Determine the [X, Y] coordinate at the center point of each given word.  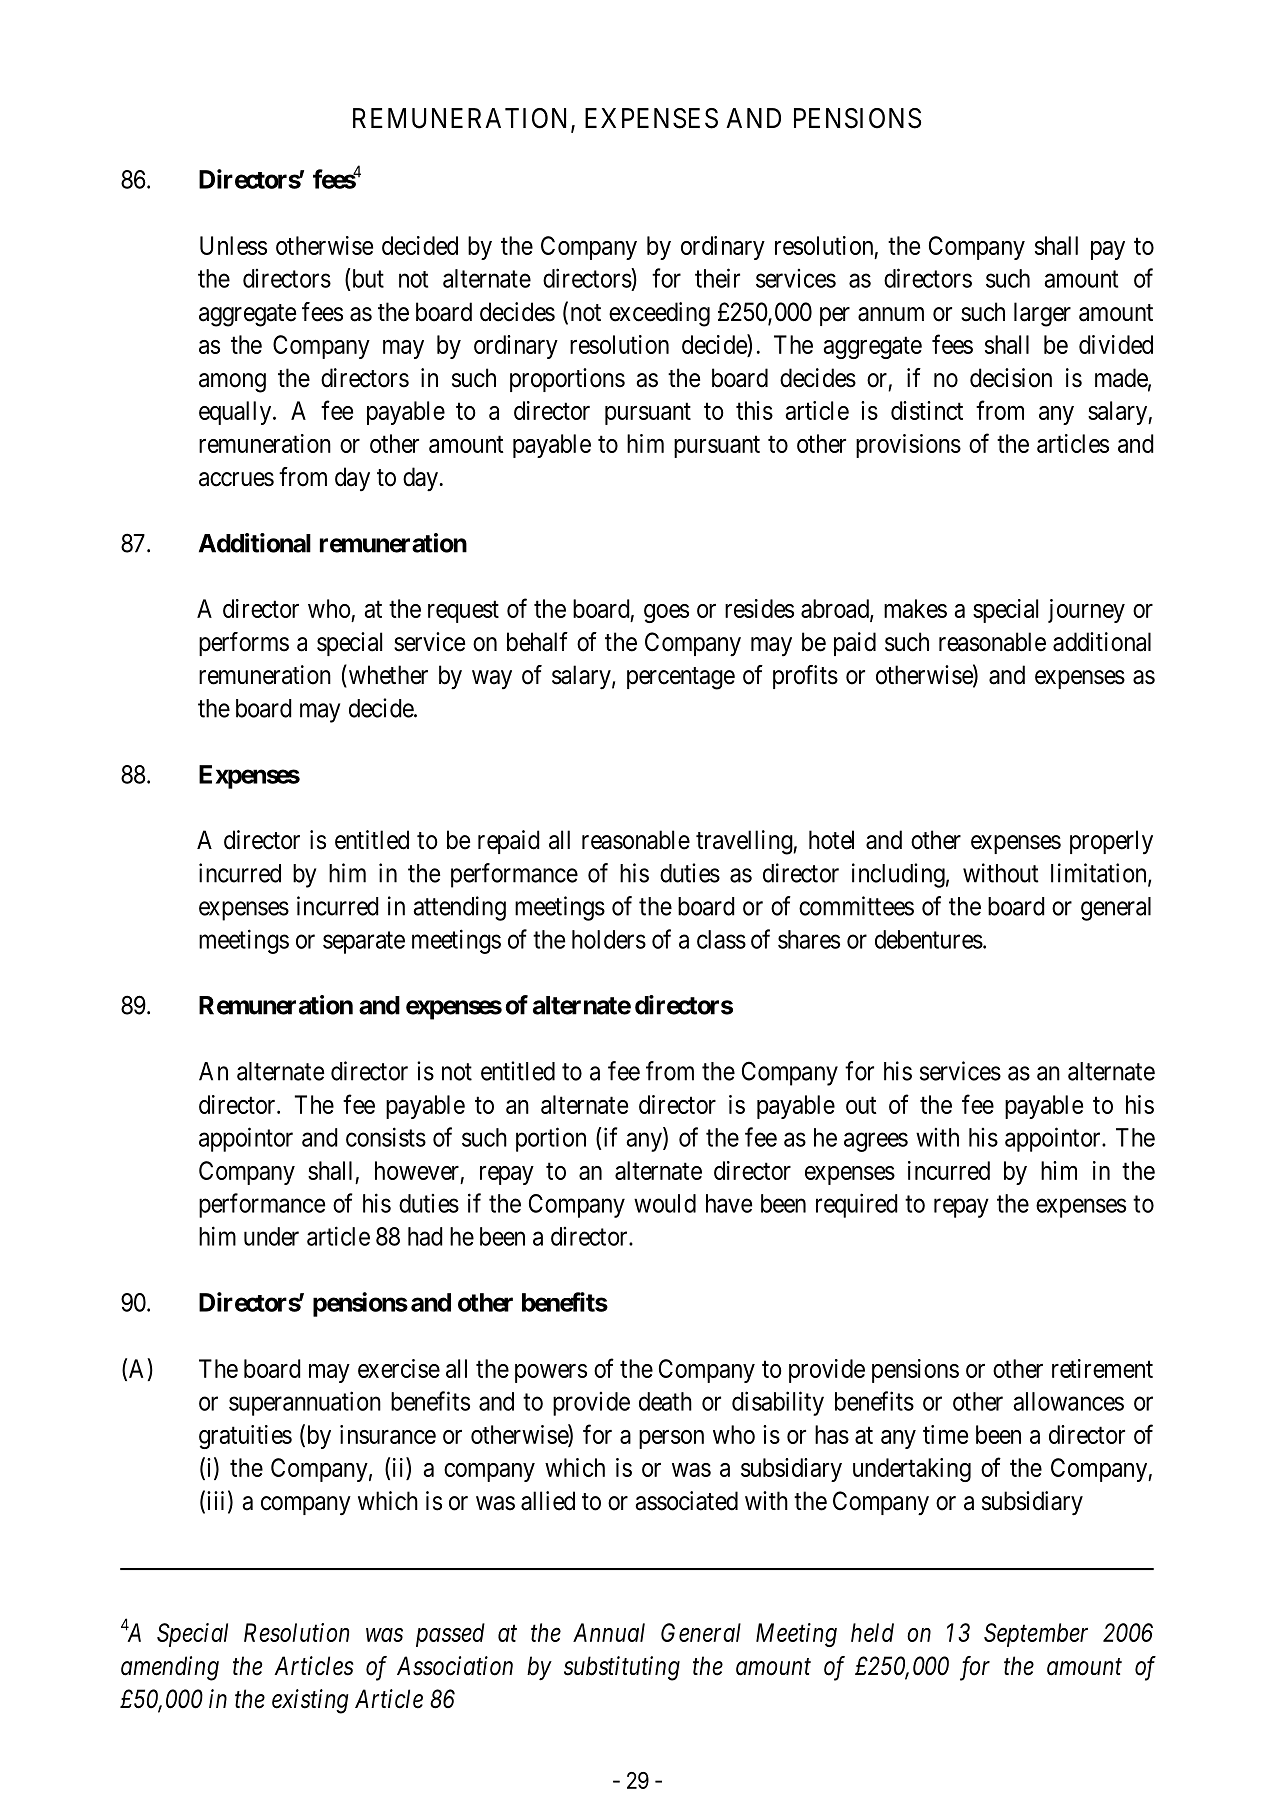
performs [244, 644]
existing [310, 1701]
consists [386, 1137]
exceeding [659, 314]
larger [1042, 314]
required [857, 1205]
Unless [233, 245]
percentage [681, 678]
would [665, 1203]
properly [1111, 842]
